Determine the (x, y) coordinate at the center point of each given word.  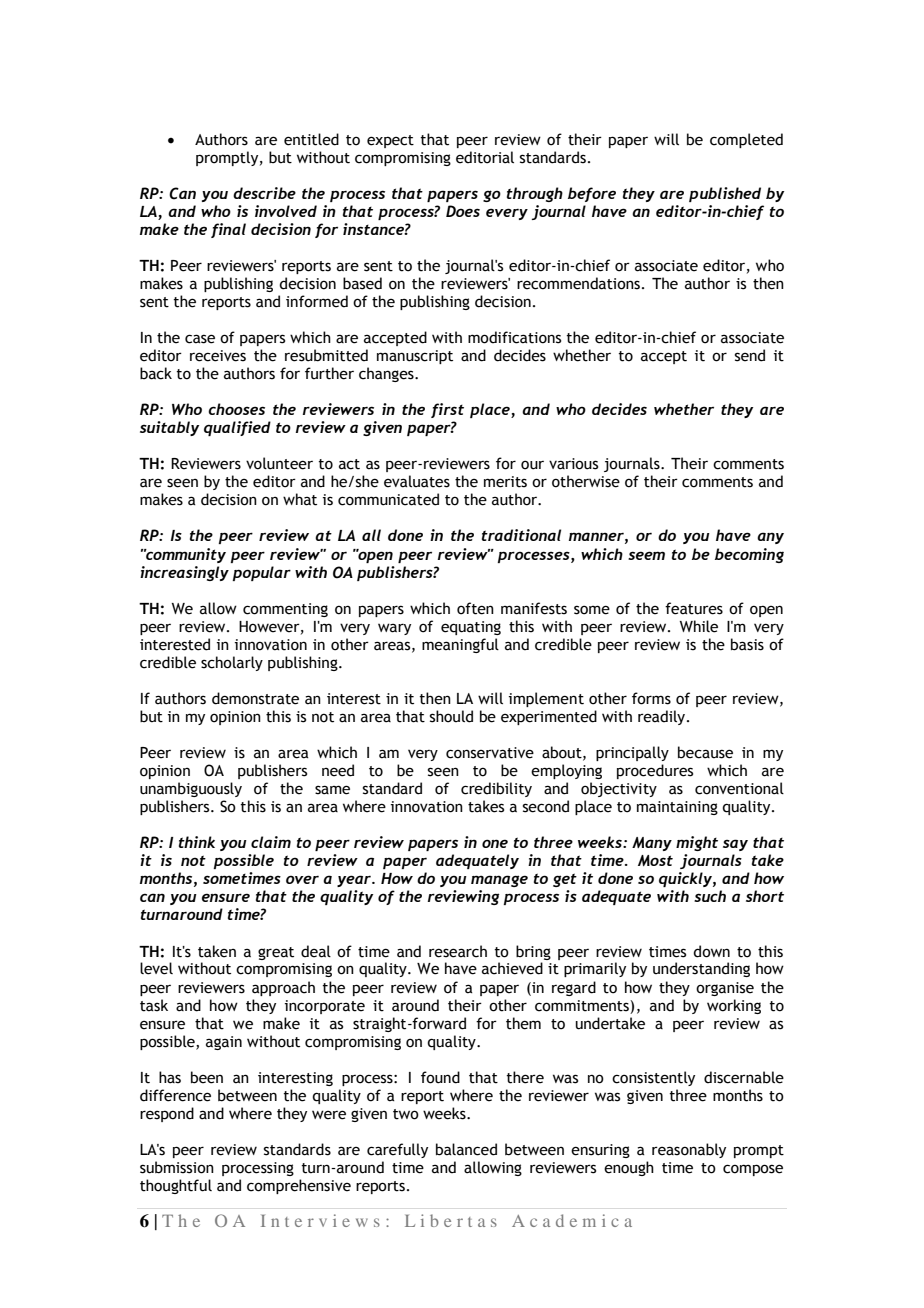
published (725, 194)
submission (177, 1167)
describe (264, 193)
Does (463, 211)
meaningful (460, 645)
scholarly (232, 663)
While (699, 626)
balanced (466, 1149)
